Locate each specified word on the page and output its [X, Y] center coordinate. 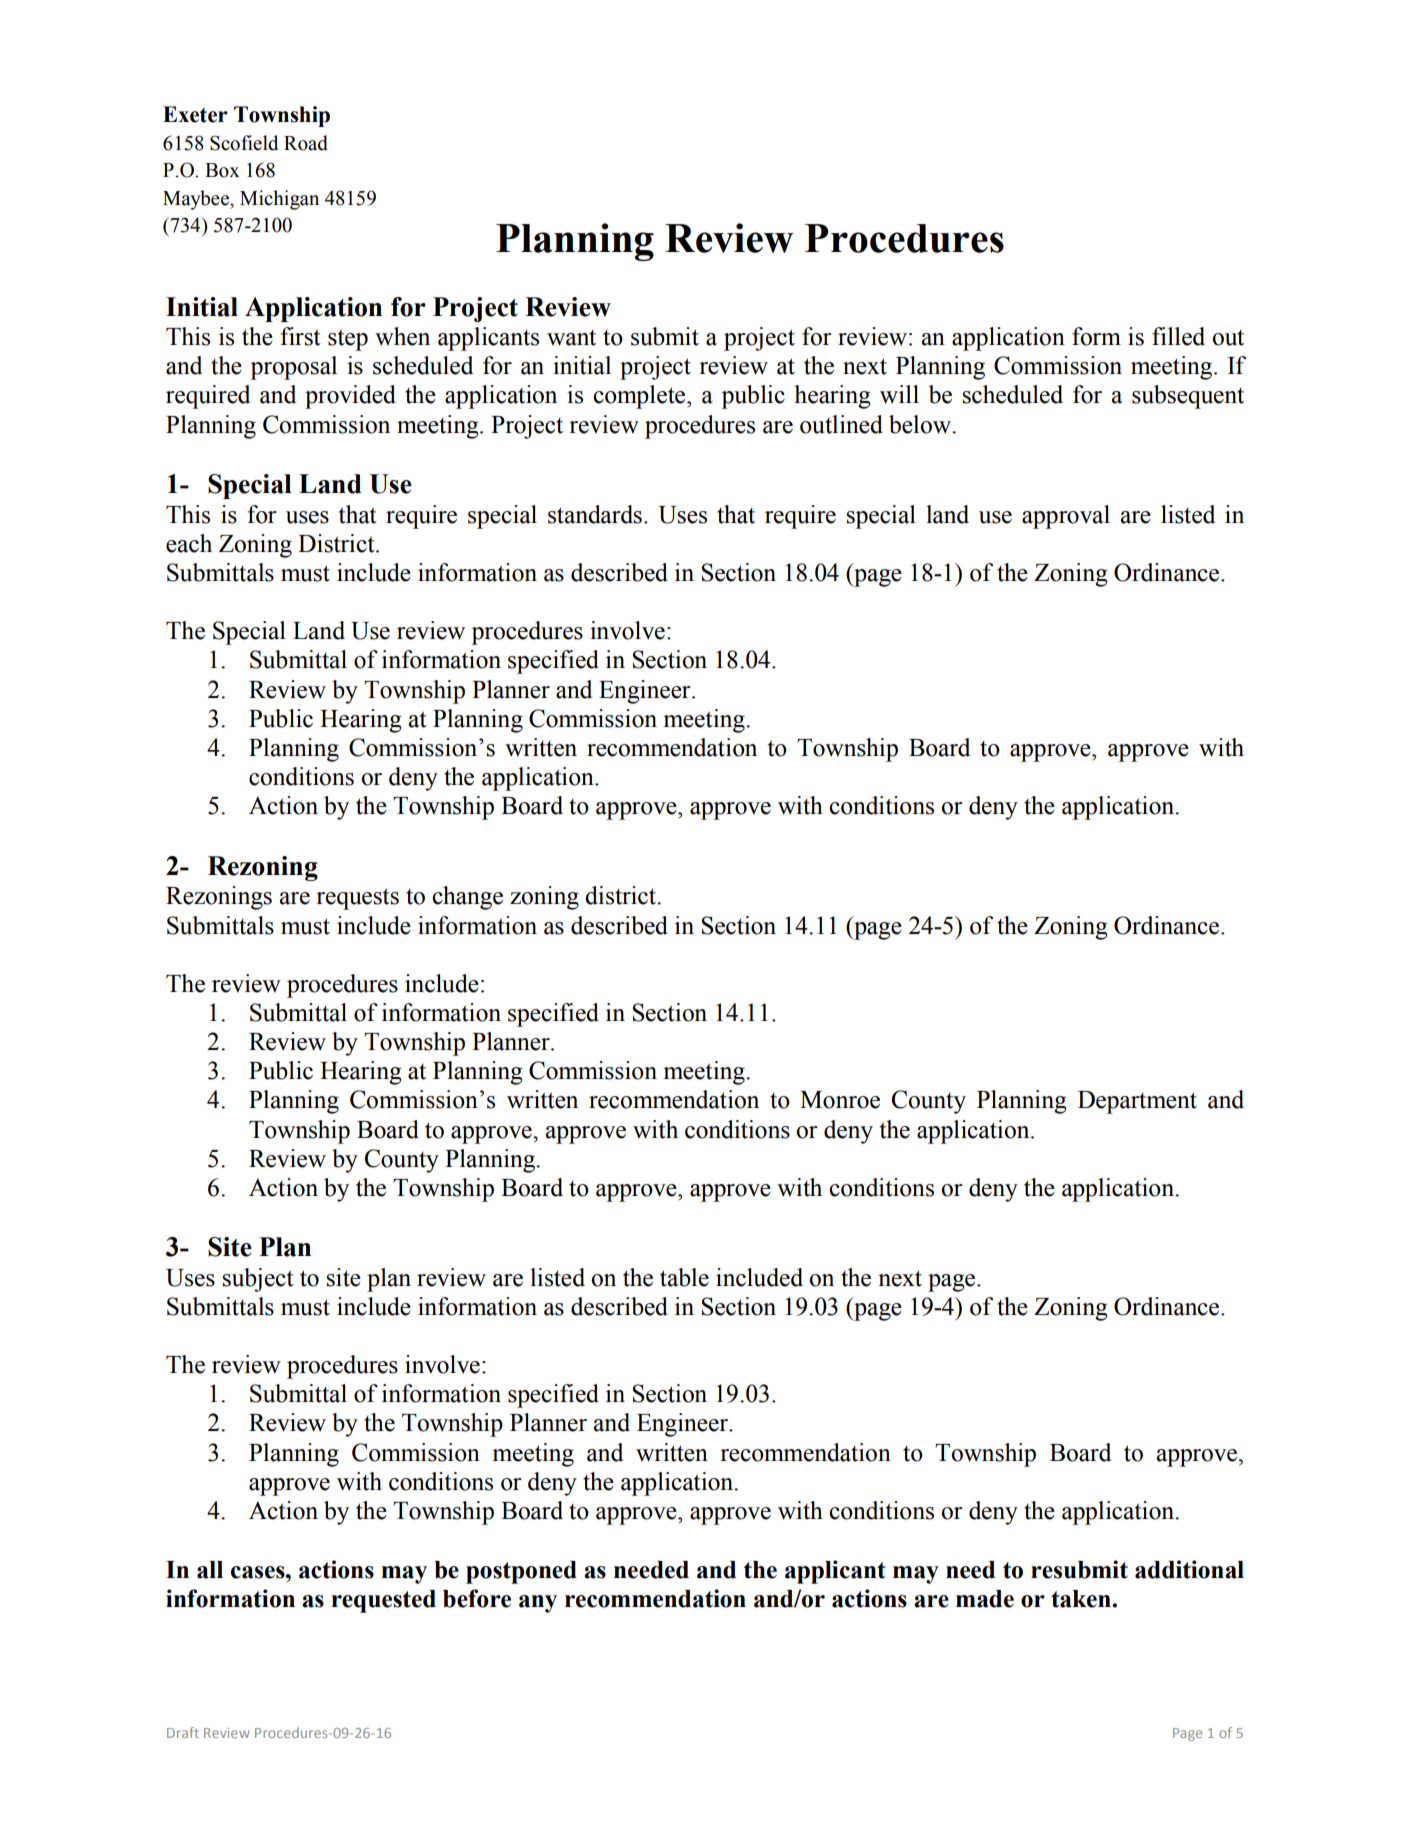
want [571, 338]
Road [306, 143]
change [467, 898]
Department [1137, 1102]
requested [383, 1601]
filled [1178, 336]
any [538, 1604]
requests [357, 899]
